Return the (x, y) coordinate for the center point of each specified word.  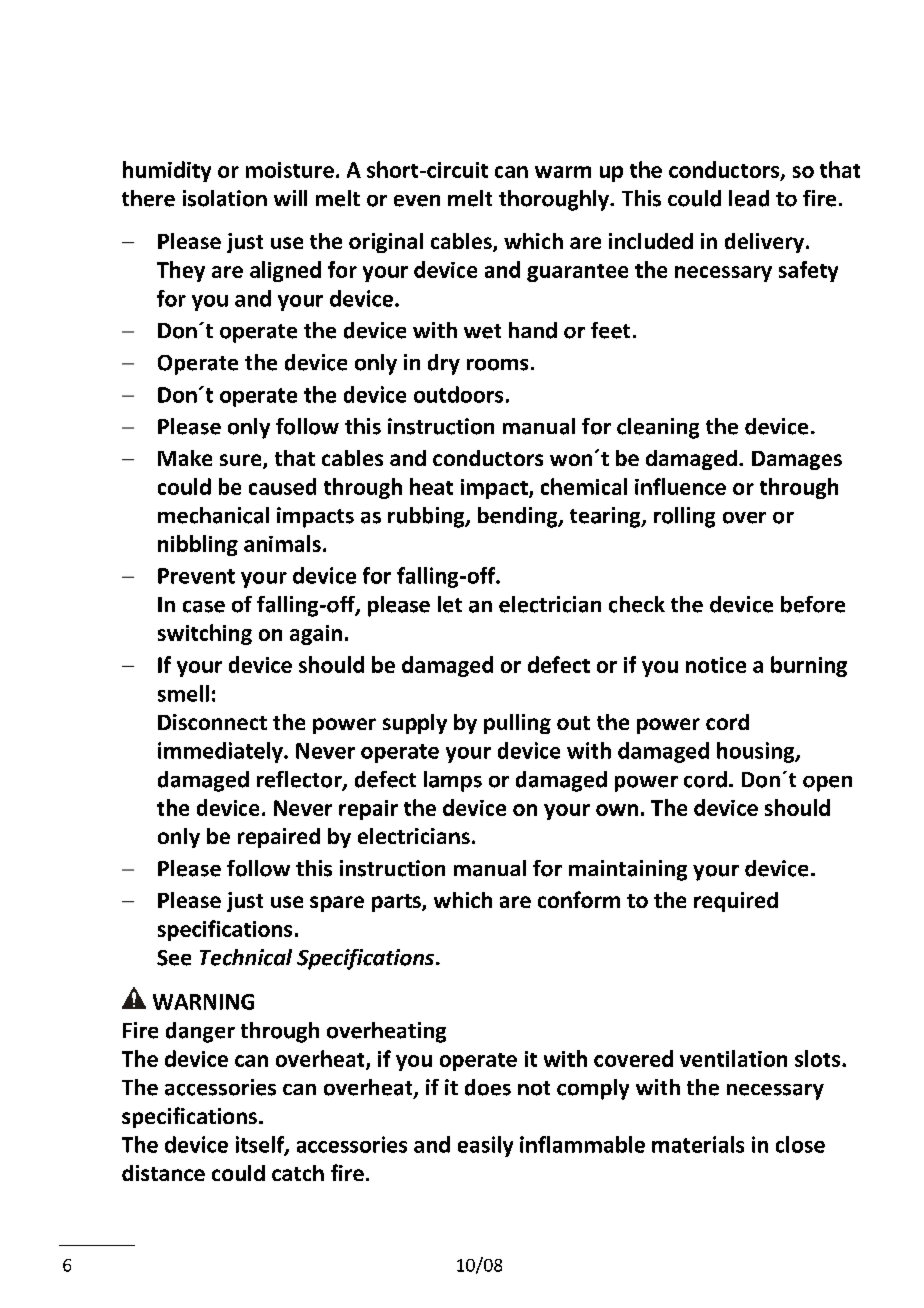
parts (397, 903)
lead (749, 198)
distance (163, 1173)
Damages (797, 460)
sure (242, 461)
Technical (246, 957)
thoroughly (555, 200)
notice (716, 665)
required (736, 902)
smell (183, 693)
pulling (517, 724)
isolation (225, 198)
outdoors (458, 394)
